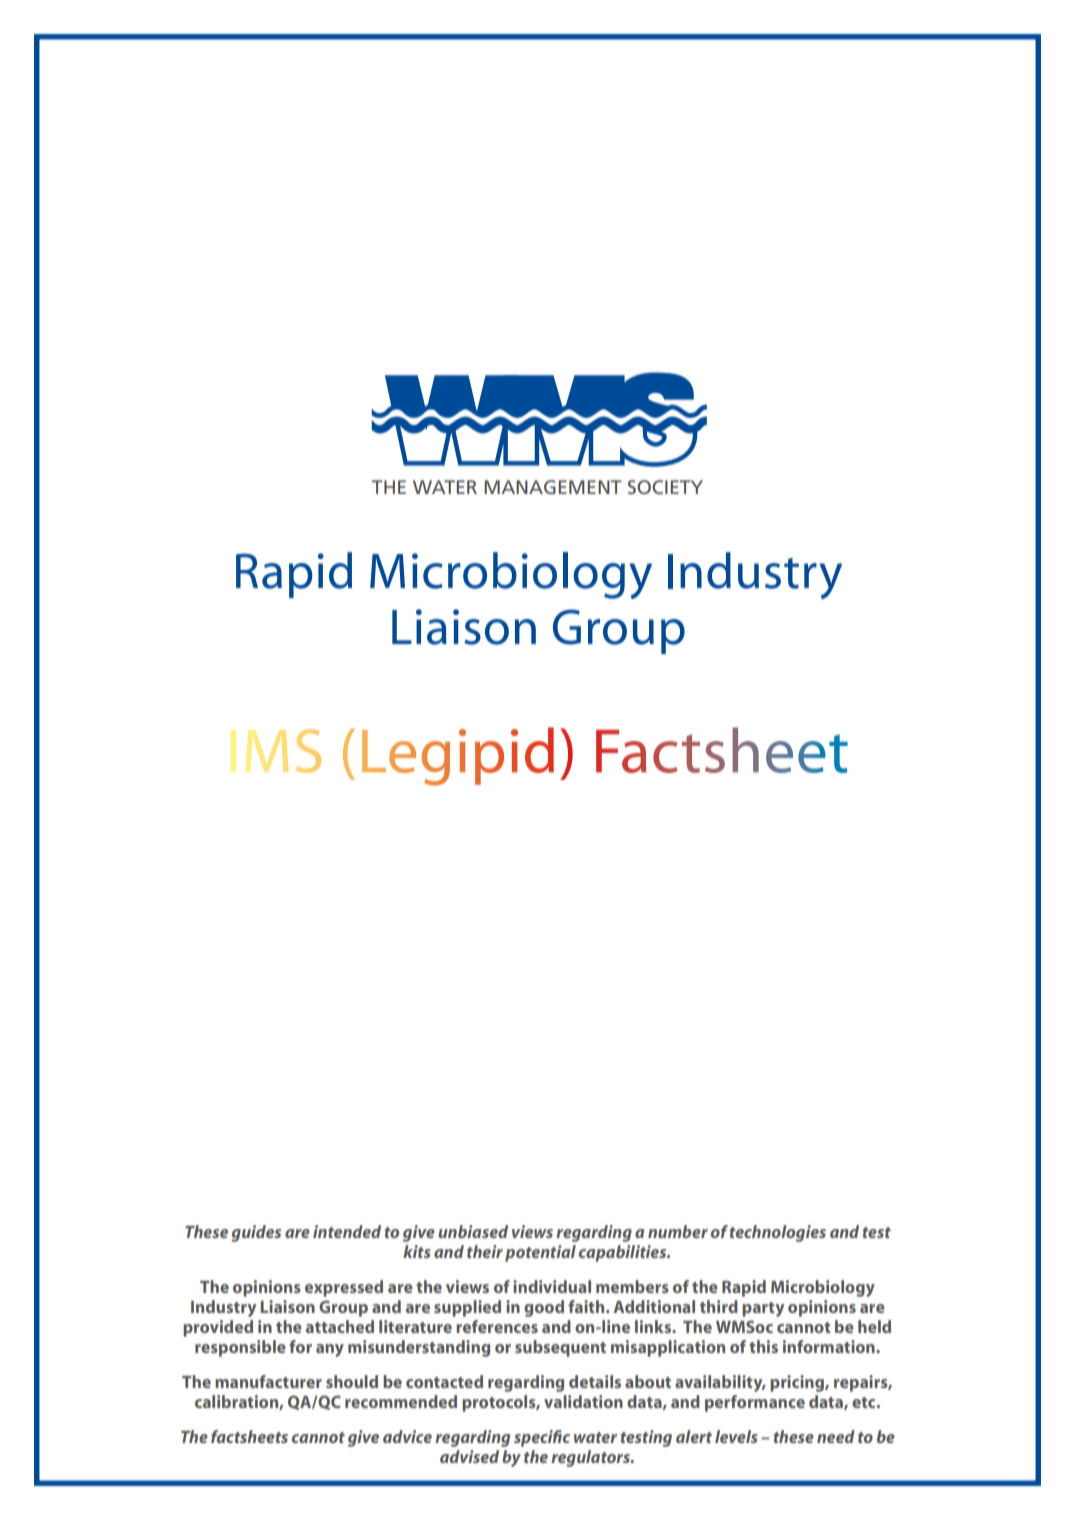 Image resolution: width=1075 pixels, height=1520 pixels. What do you see at coordinates (347, 1231) in the document?
I see `intended` at bounding box center [347, 1231].
